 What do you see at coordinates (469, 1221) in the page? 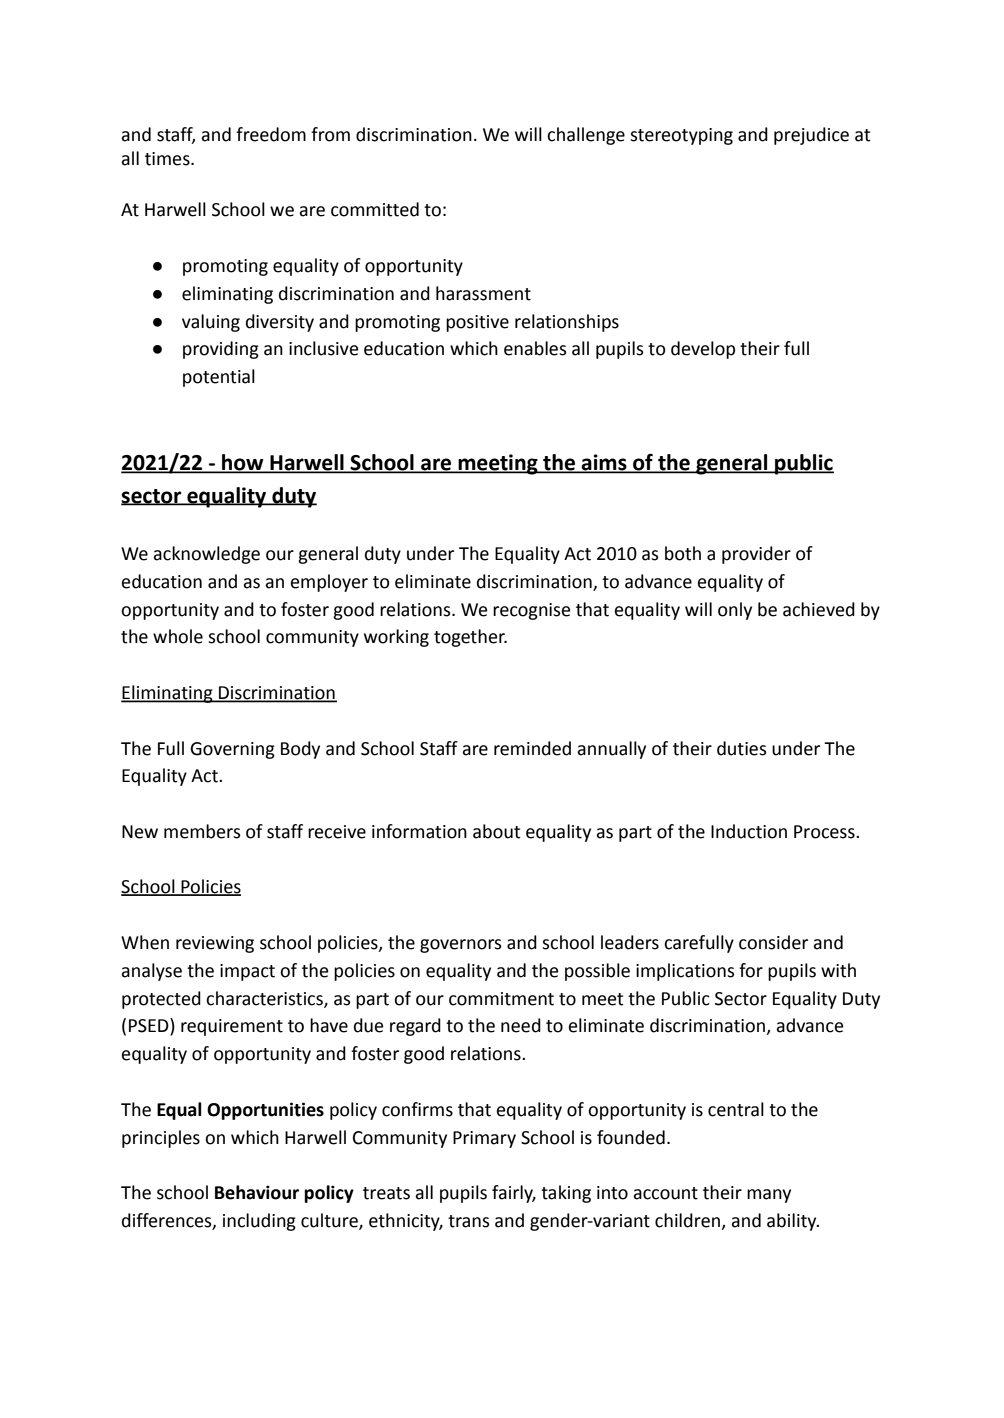
I see `trans` at bounding box center [469, 1221].
